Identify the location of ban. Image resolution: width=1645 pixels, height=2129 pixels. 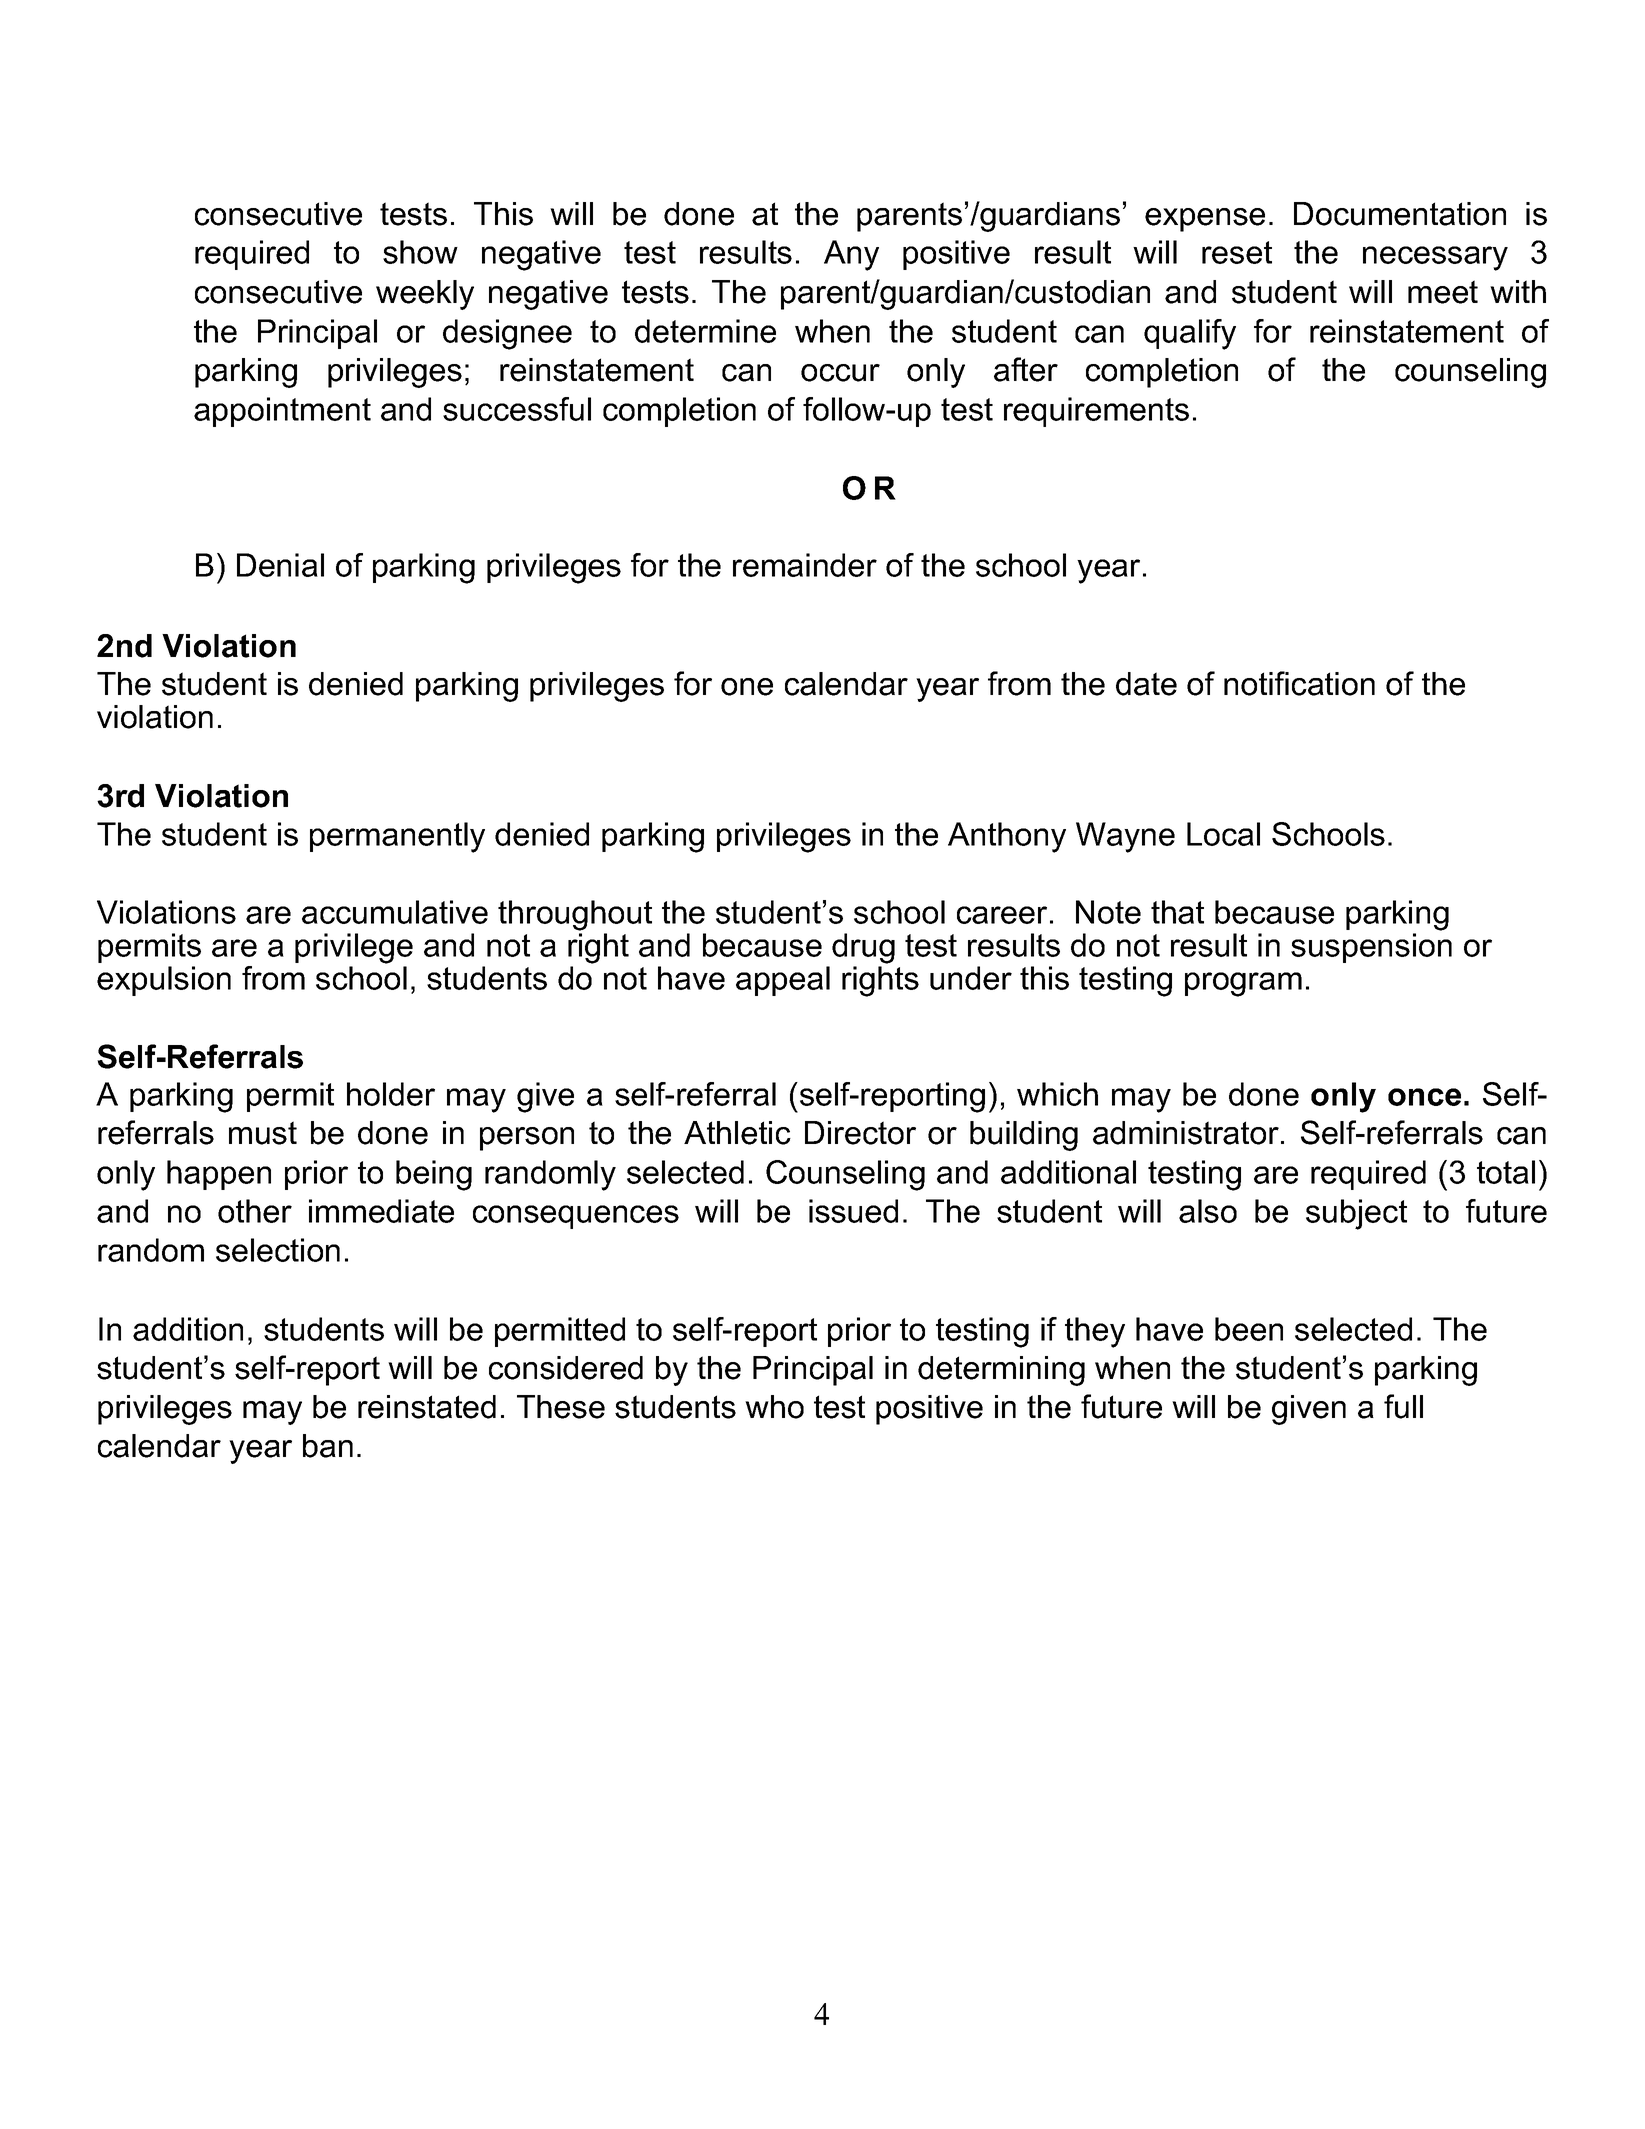
(328, 1446).
